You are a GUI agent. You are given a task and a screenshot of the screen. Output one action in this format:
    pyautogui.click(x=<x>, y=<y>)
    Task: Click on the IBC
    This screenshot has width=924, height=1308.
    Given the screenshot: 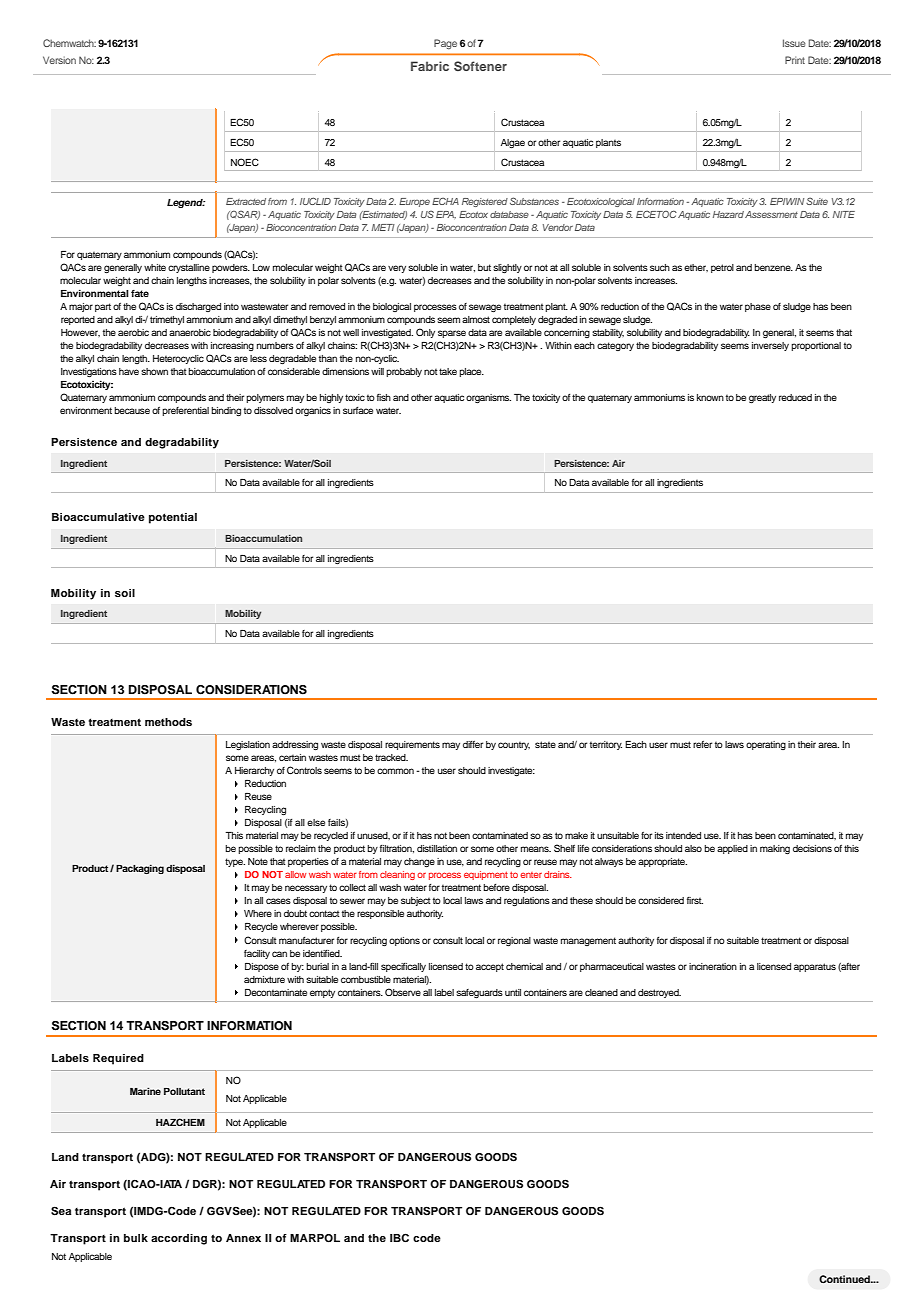 What is the action you would take?
    pyautogui.click(x=399, y=1238)
